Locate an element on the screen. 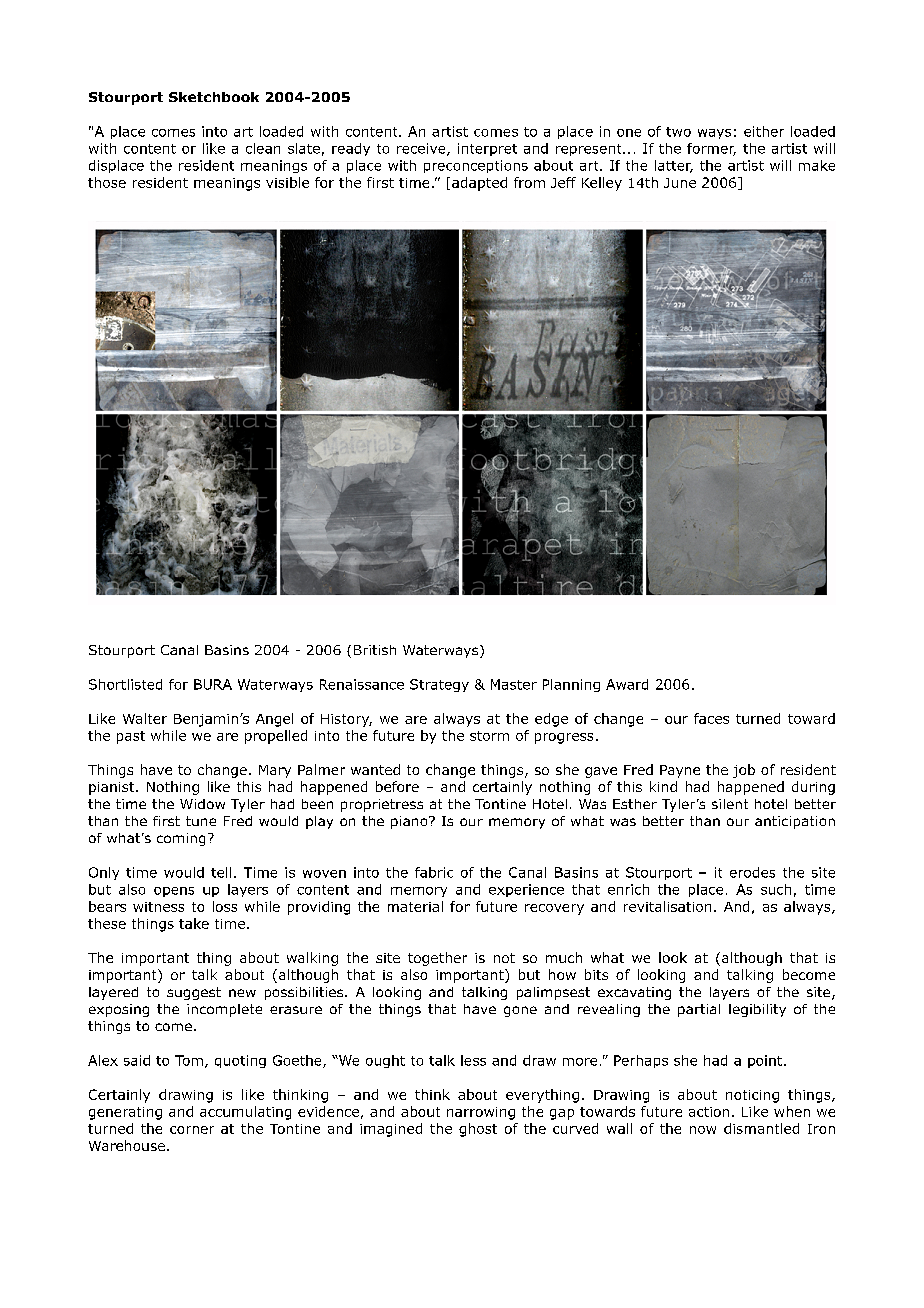 This screenshot has width=924, height=1308. Sketchbook is located at coordinates (214, 97).
